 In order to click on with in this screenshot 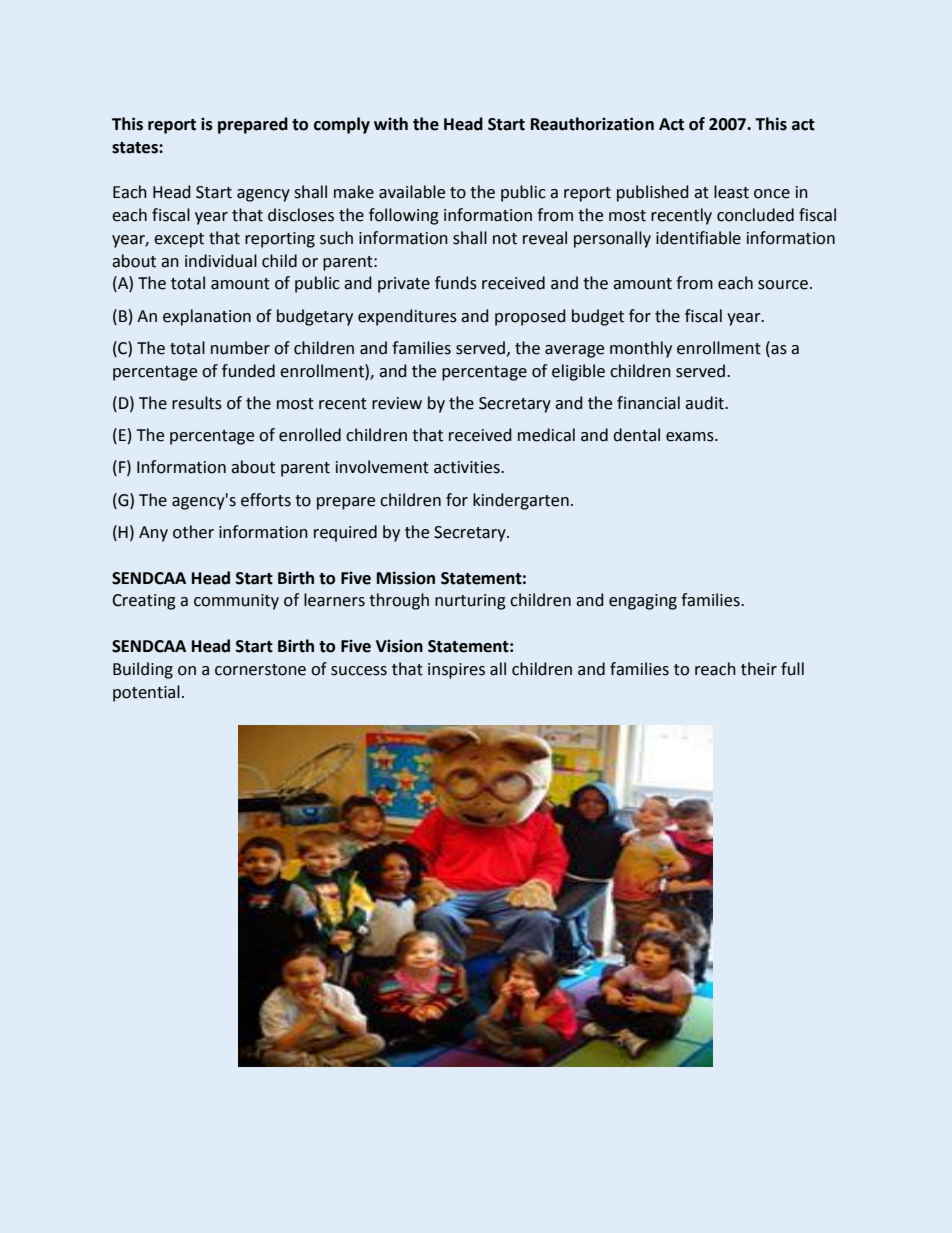, I will do `click(391, 124)`.
